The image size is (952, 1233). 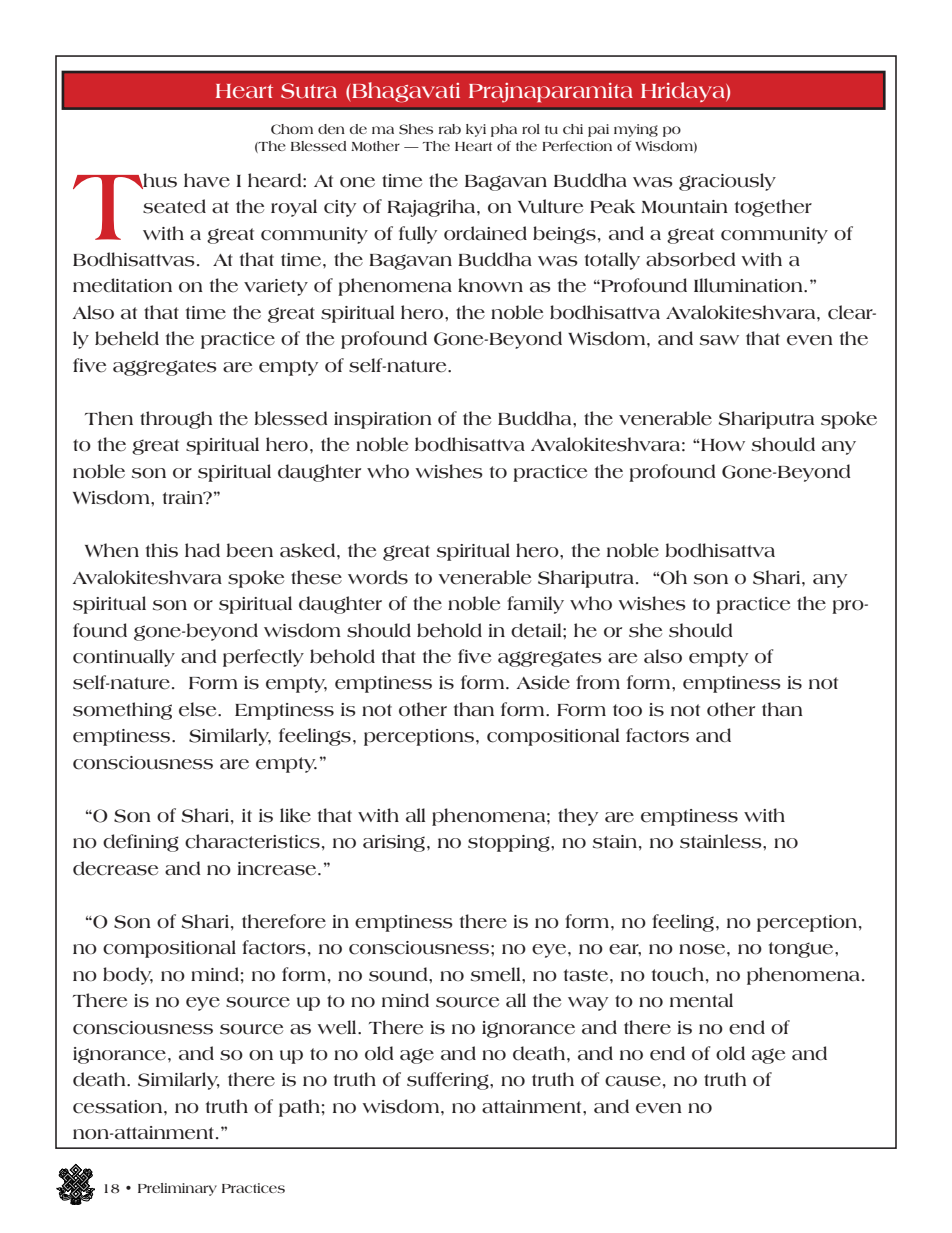 What do you see at coordinates (115, 868) in the page?
I see `decrease` at bounding box center [115, 868].
